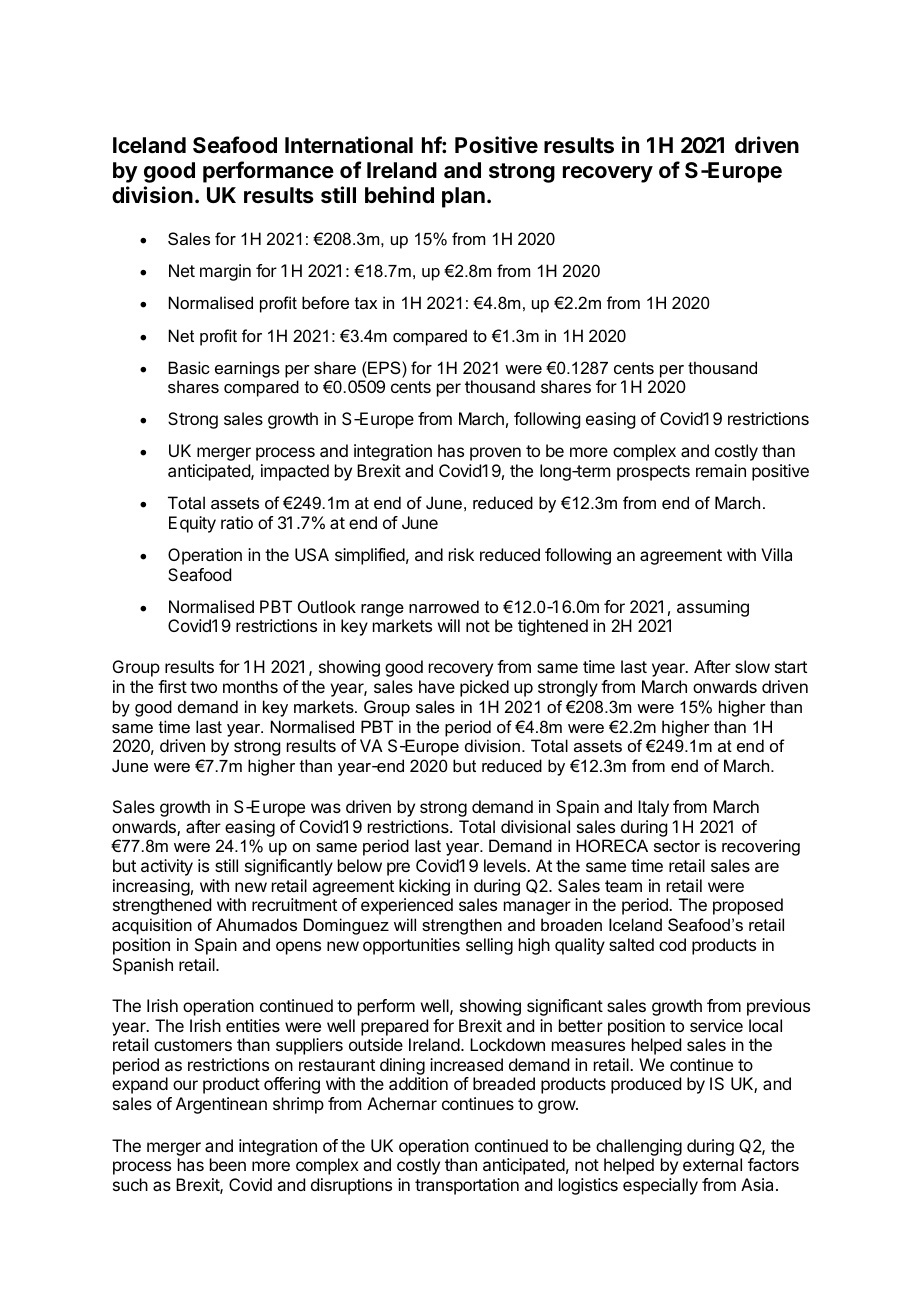  Describe the element at coordinates (463, 197) in the screenshot. I see `plan` at that location.
